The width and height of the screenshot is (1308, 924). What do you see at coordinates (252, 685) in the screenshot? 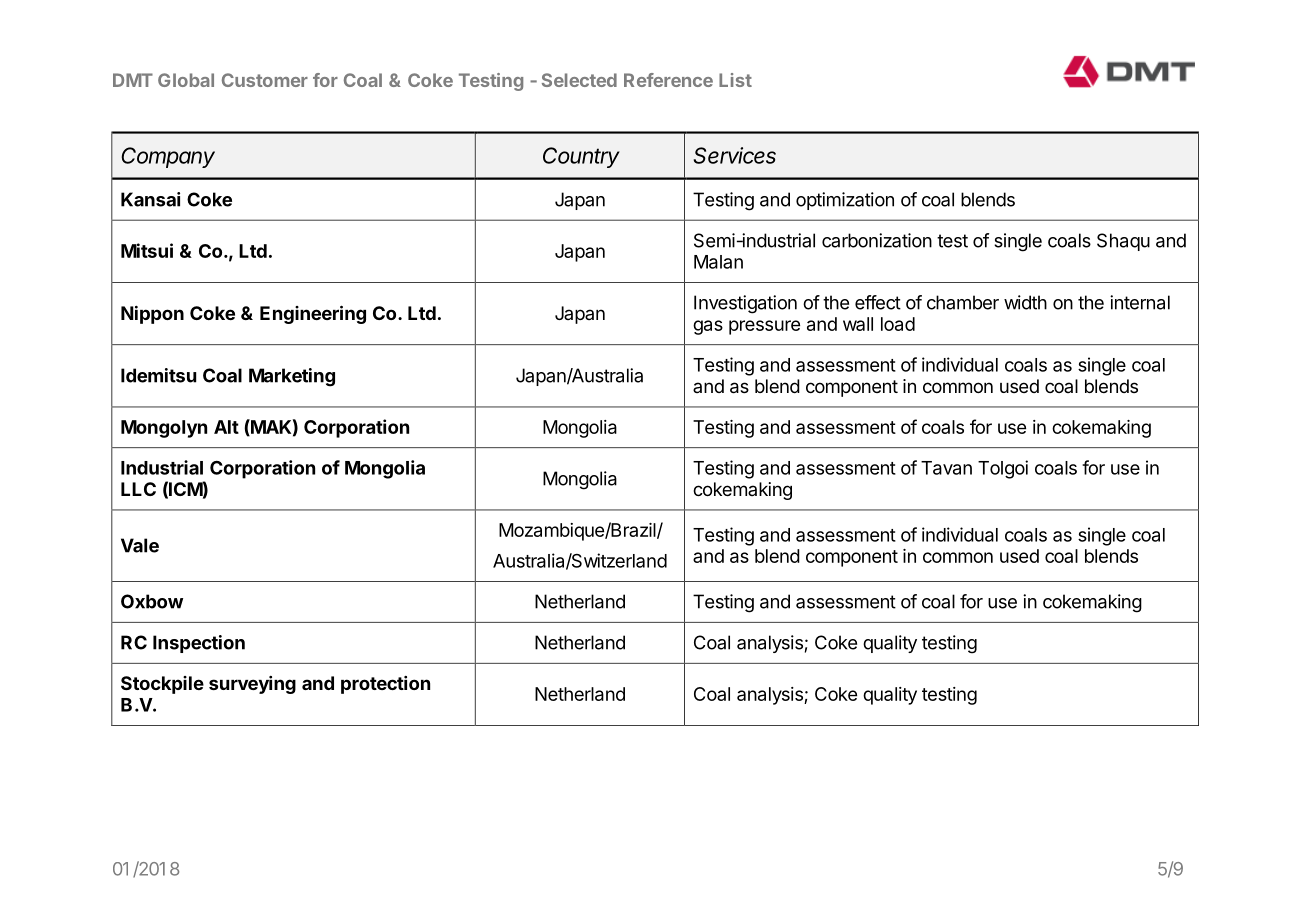
I see `surveying` at bounding box center [252, 685].
